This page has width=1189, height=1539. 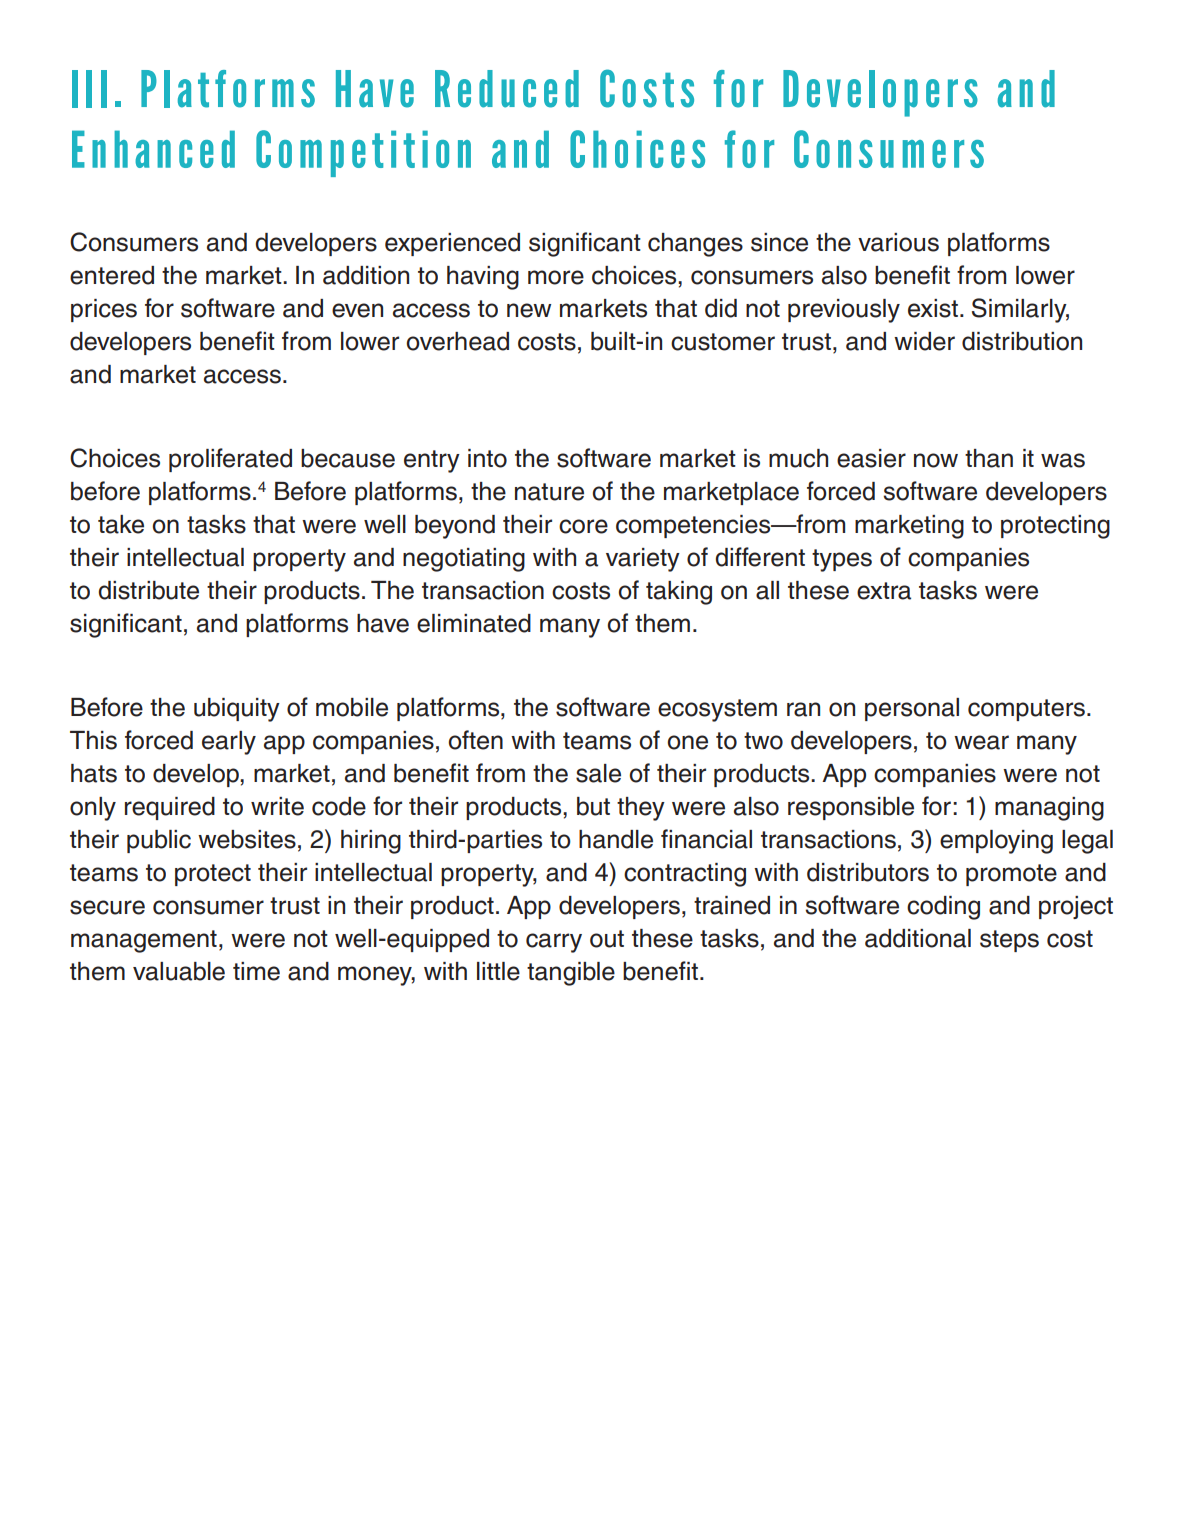 I want to click on out, so click(x=607, y=939).
